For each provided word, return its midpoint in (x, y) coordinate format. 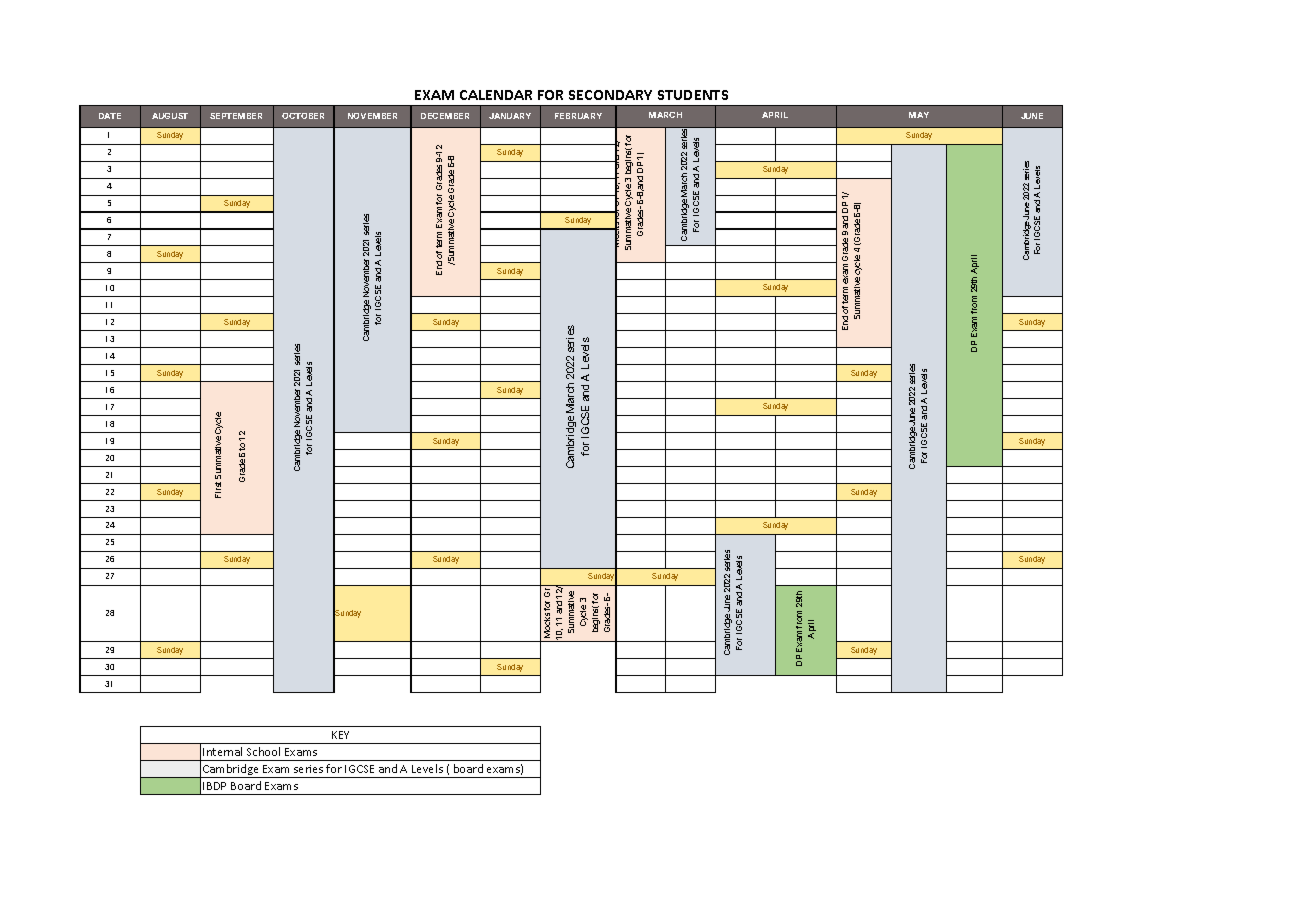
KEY (340, 735)
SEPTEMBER (236, 116)
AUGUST (170, 116)
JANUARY (510, 116)
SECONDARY (610, 95)
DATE (110, 116)
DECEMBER (445, 116)
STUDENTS (693, 95)
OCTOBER (303, 116)
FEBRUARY (578, 116)
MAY (919, 115)
